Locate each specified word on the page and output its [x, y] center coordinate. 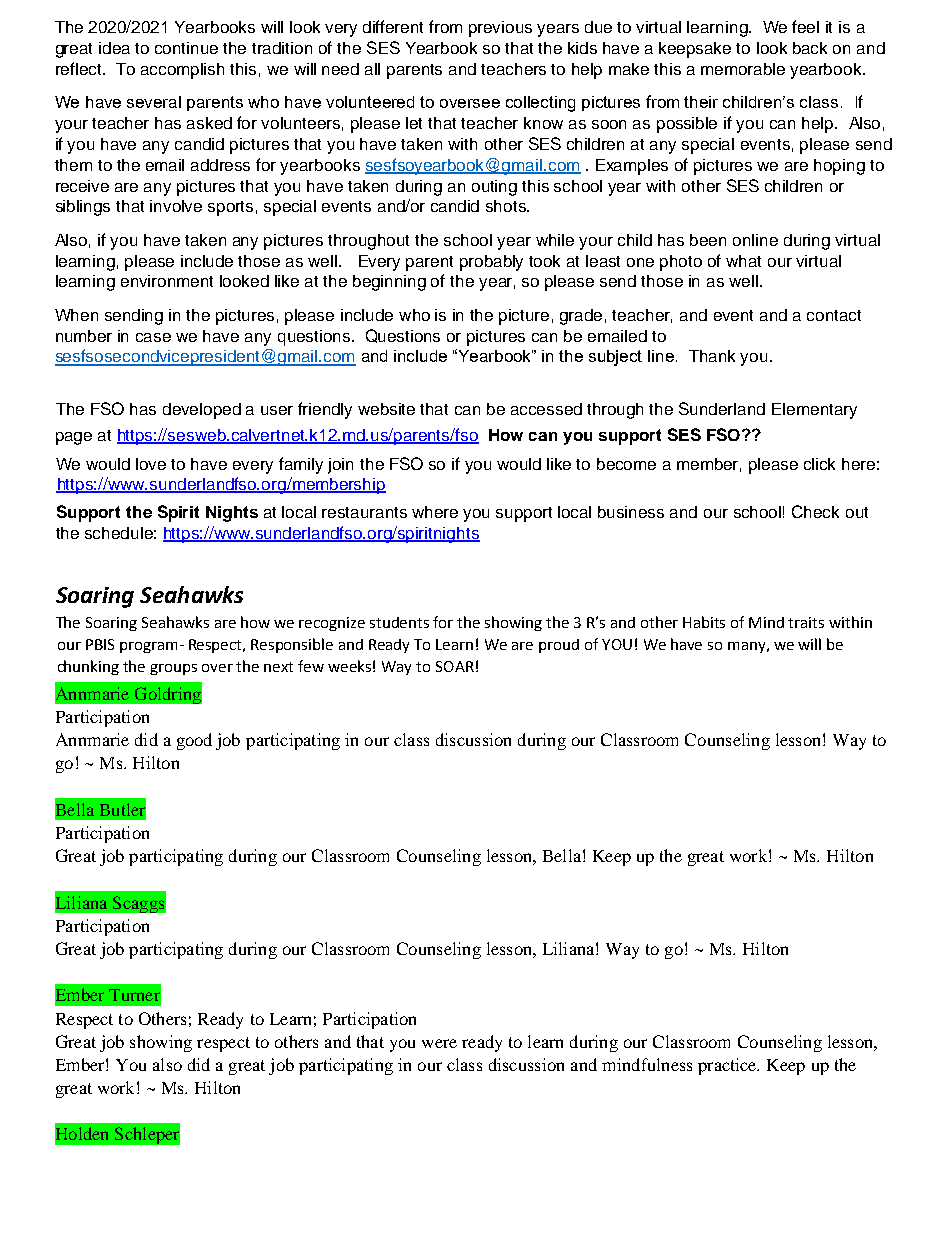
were [439, 1043]
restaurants [364, 512]
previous [500, 29]
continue [186, 48]
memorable [743, 69]
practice [728, 1066]
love [151, 464]
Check [815, 511]
